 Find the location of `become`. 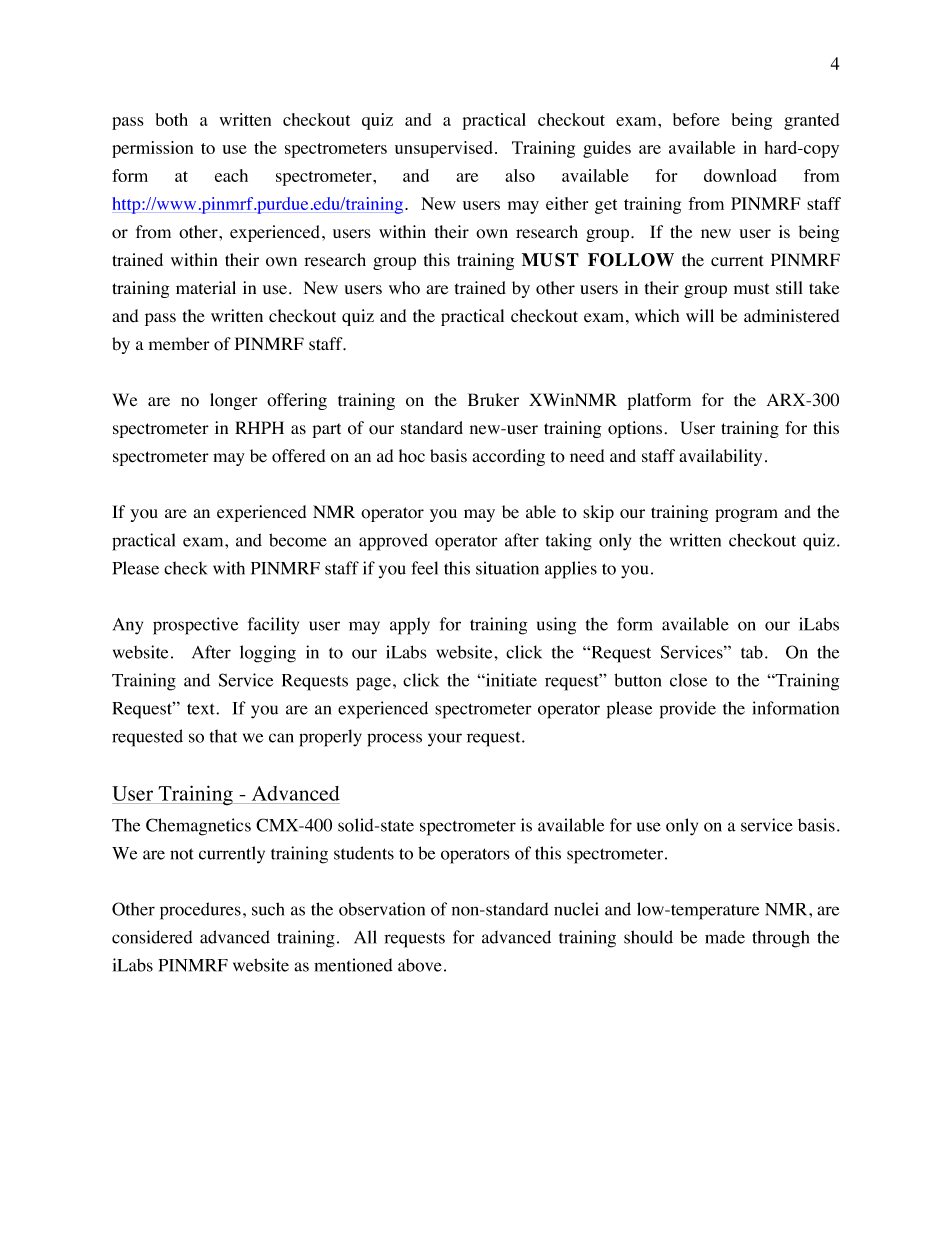

become is located at coordinates (298, 540).
